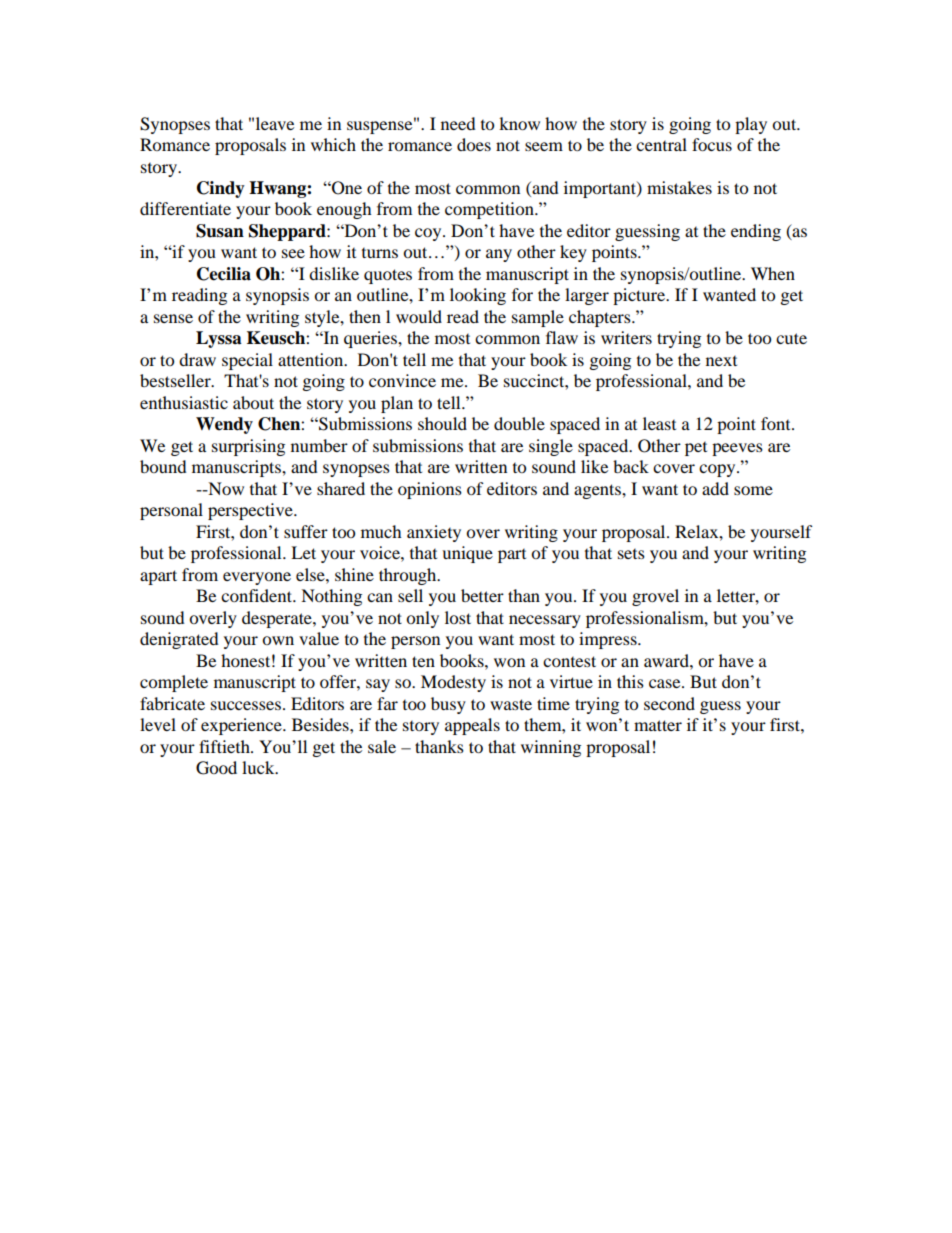  Describe the element at coordinates (712, 144) in the screenshot. I see `focus` at that location.
